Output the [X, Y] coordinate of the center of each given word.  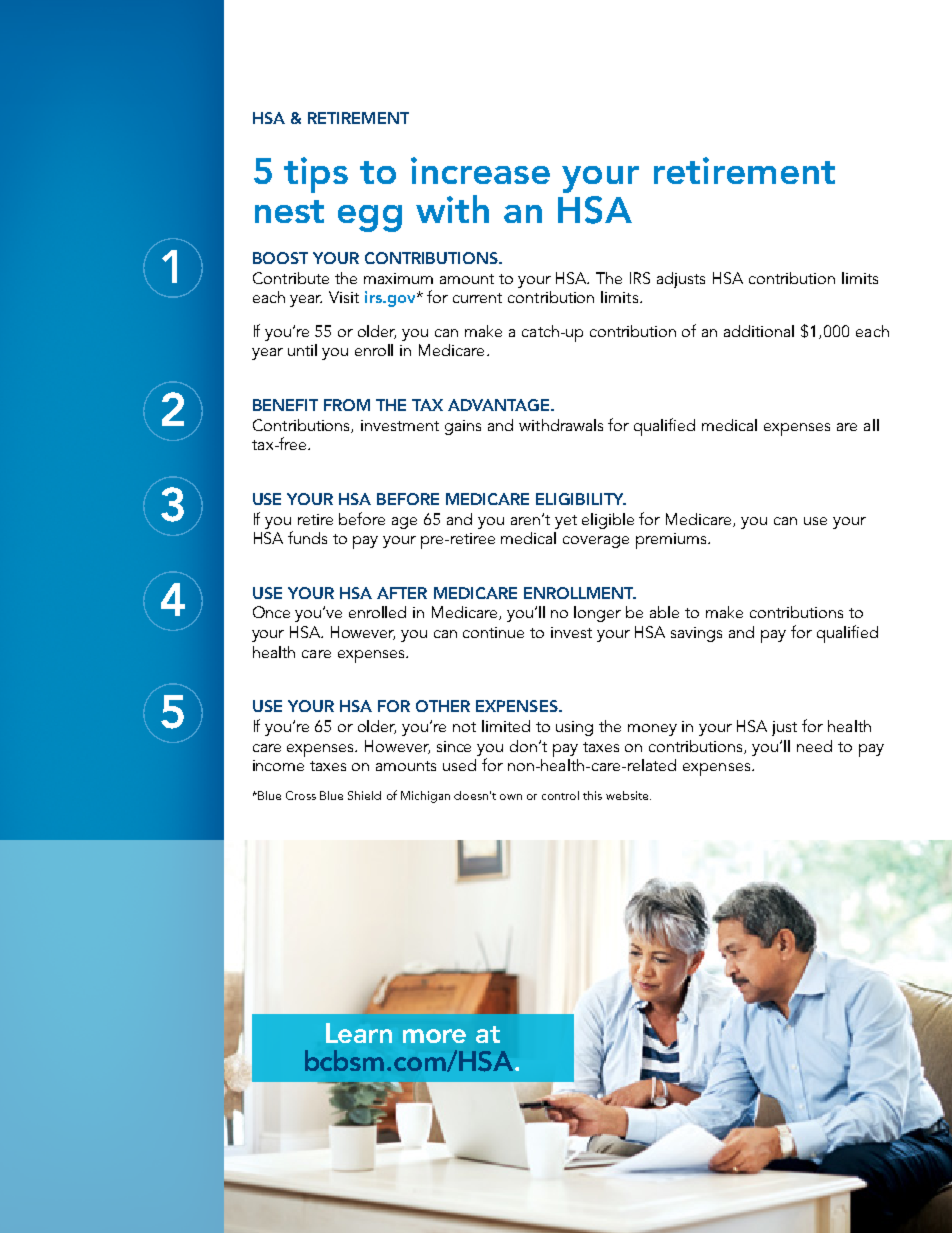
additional [759, 331]
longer [597, 614]
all [871, 425]
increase [480, 170]
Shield [364, 795]
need [814, 746]
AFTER [402, 593]
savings [696, 634]
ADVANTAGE [500, 405]
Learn [359, 1033]
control [560, 795]
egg [370, 218]
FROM [347, 405]
